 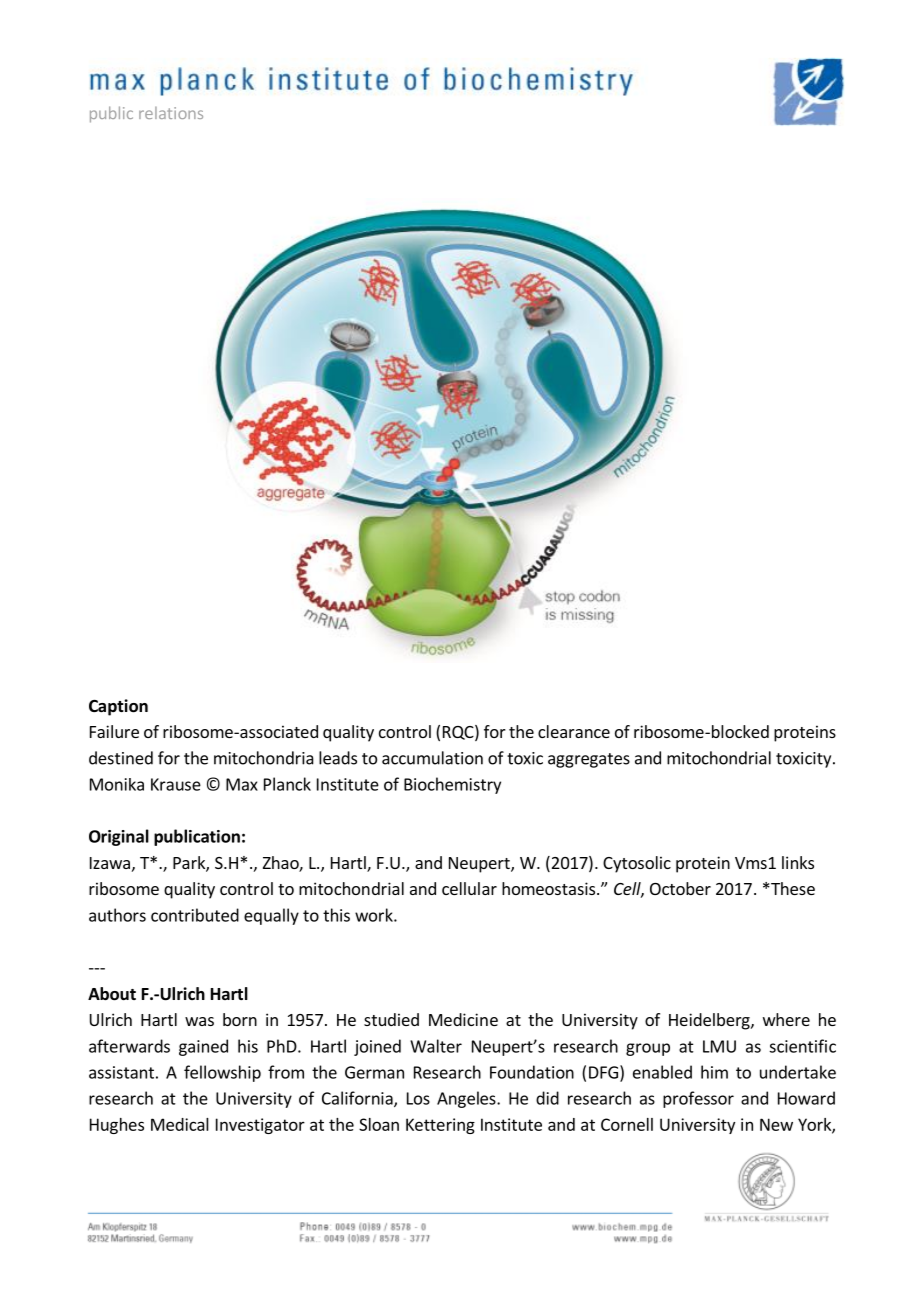 What do you see at coordinates (637, 864) in the image?
I see `Cytosolic` at bounding box center [637, 864].
